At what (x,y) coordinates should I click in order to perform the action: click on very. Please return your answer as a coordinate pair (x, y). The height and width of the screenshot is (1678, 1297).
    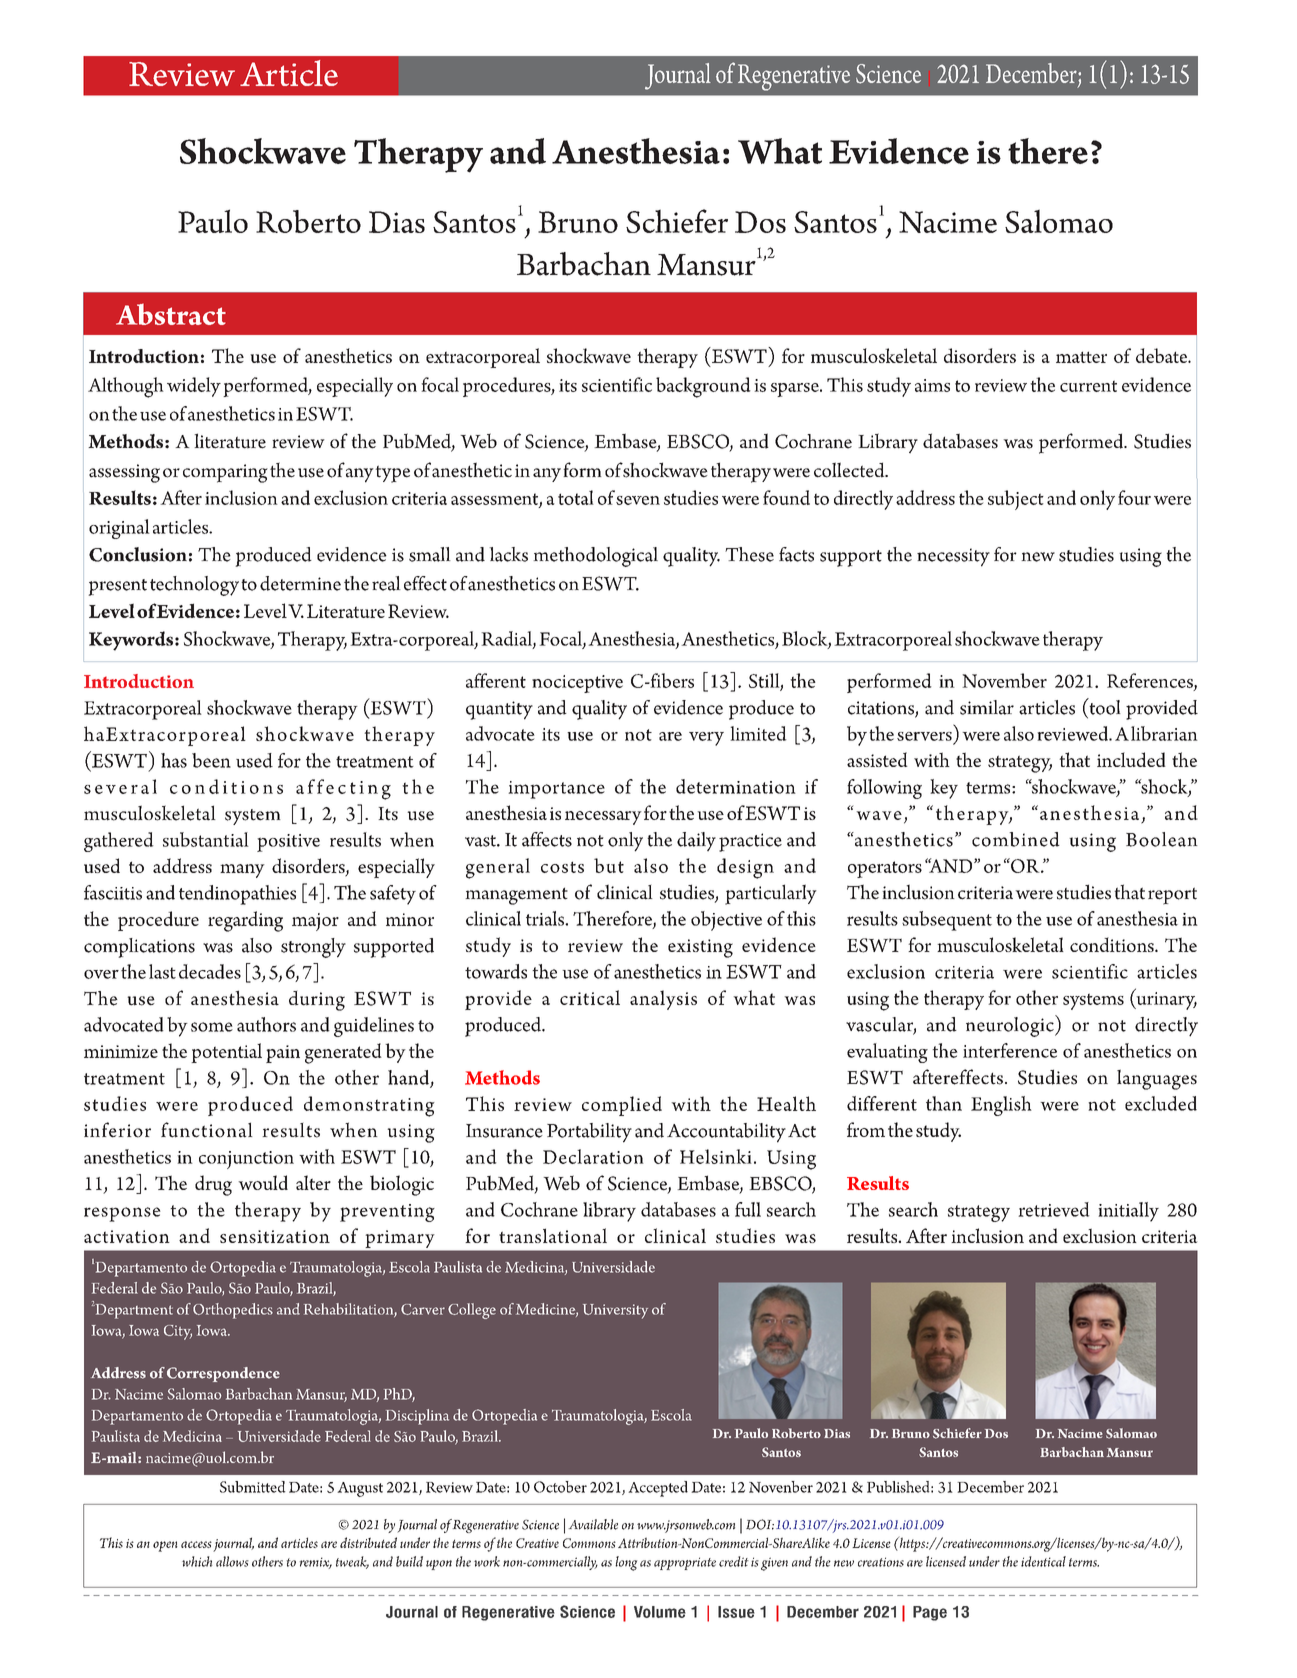
    Looking at the image, I should click on (706, 739).
